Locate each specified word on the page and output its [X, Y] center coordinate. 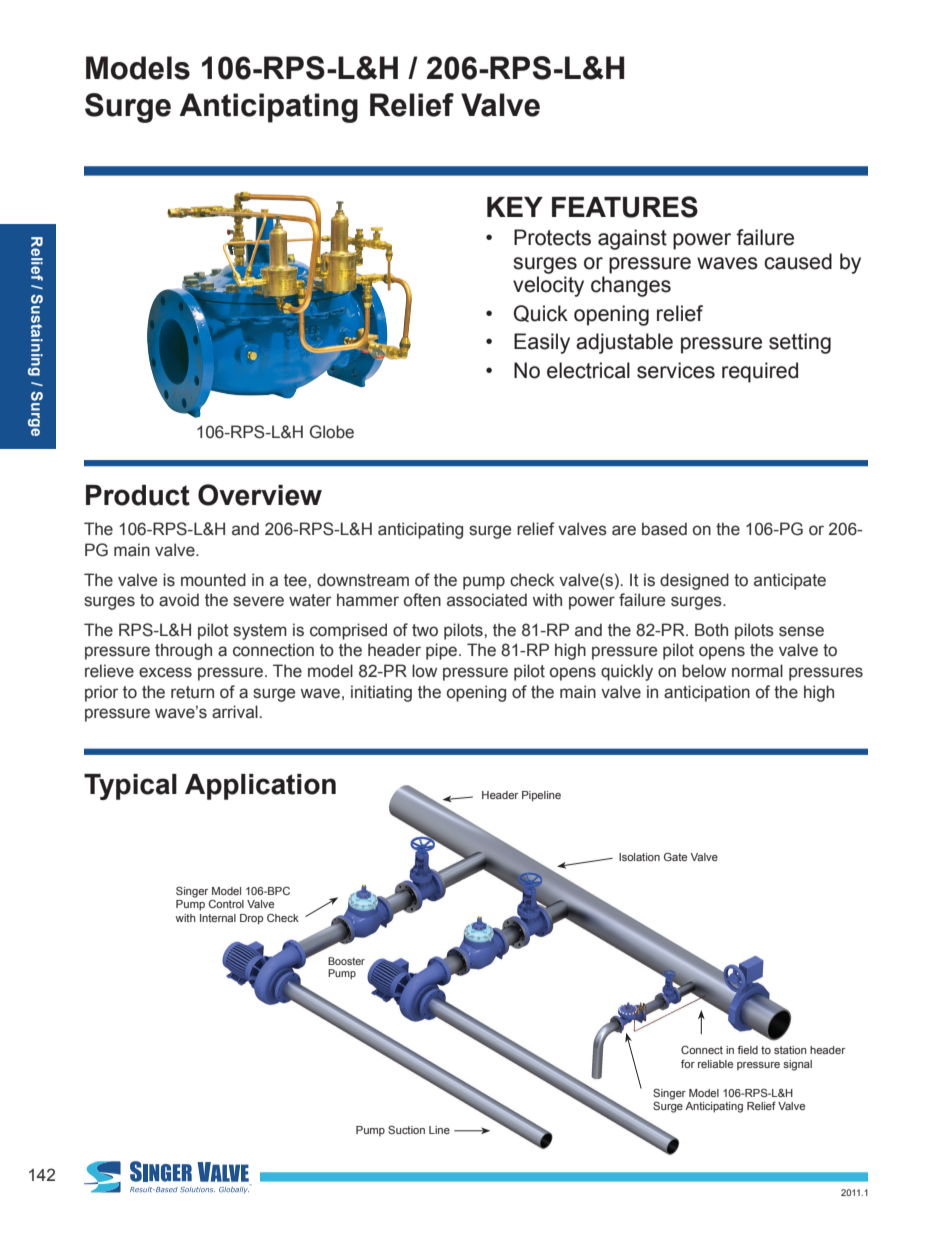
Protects [552, 237]
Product [138, 495]
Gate [675, 857]
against [632, 239]
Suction [406, 1129]
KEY [515, 207]
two [425, 630]
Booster [346, 961]
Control [226, 903]
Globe [332, 432]
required [760, 372]
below [704, 671]
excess [165, 672]
